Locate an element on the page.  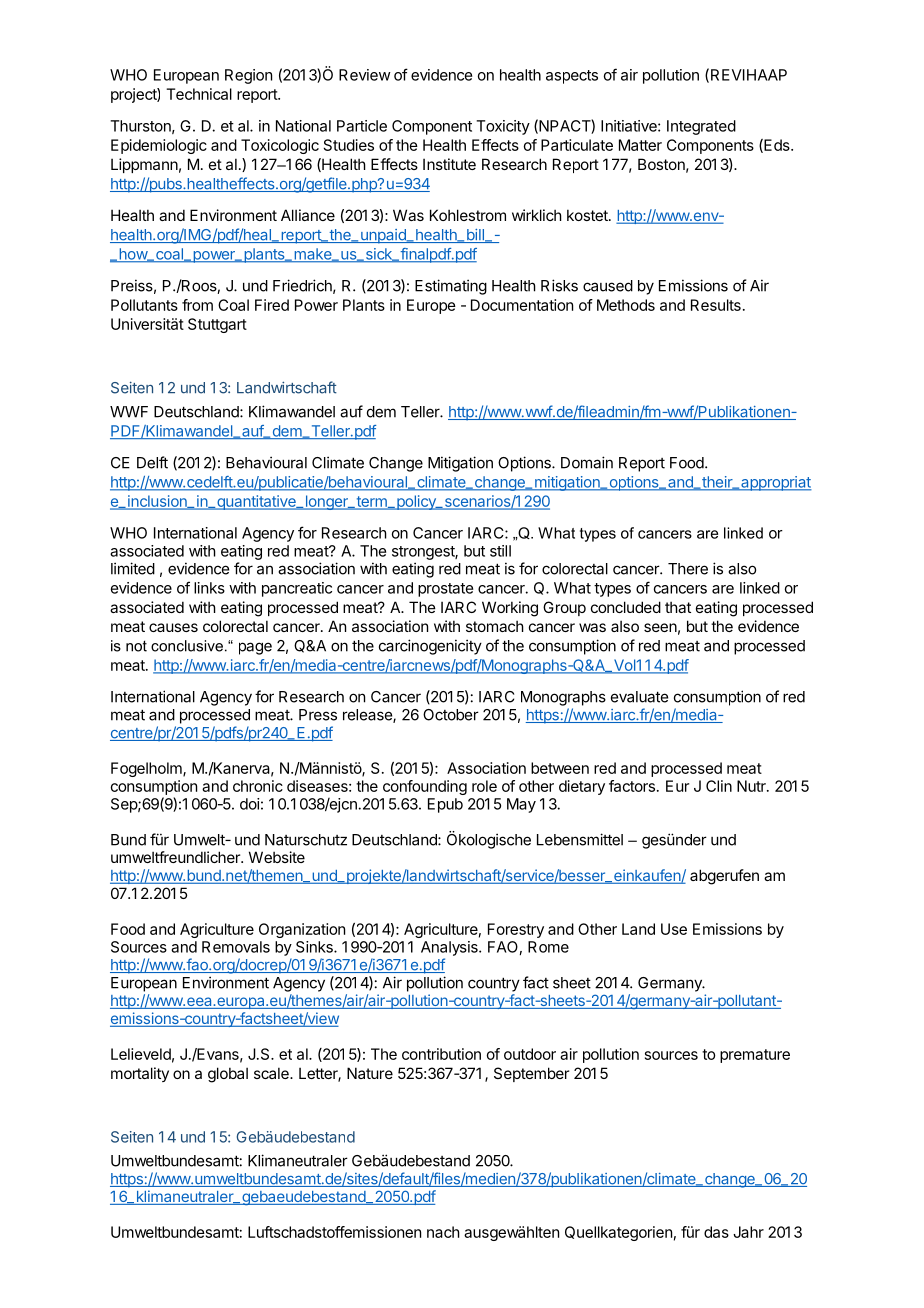
Institute is located at coordinates (449, 164).
